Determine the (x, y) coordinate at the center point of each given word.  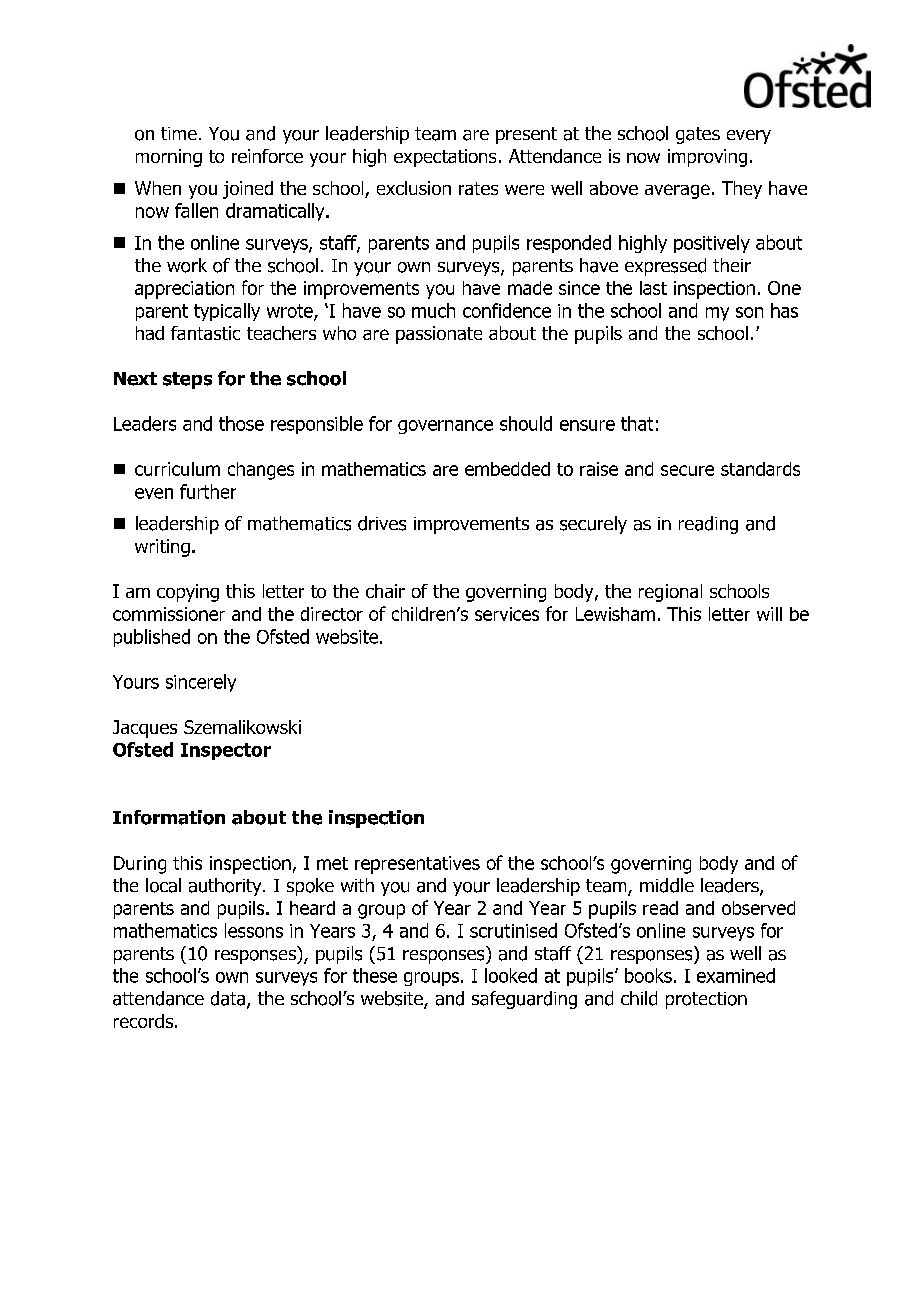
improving (707, 158)
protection (706, 1000)
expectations (445, 158)
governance (445, 427)
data (229, 999)
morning (169, 158)
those (241, 423)
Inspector (226, 751)
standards (760, 469)
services (507, 614)
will (769, 614)
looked (511, 975)
